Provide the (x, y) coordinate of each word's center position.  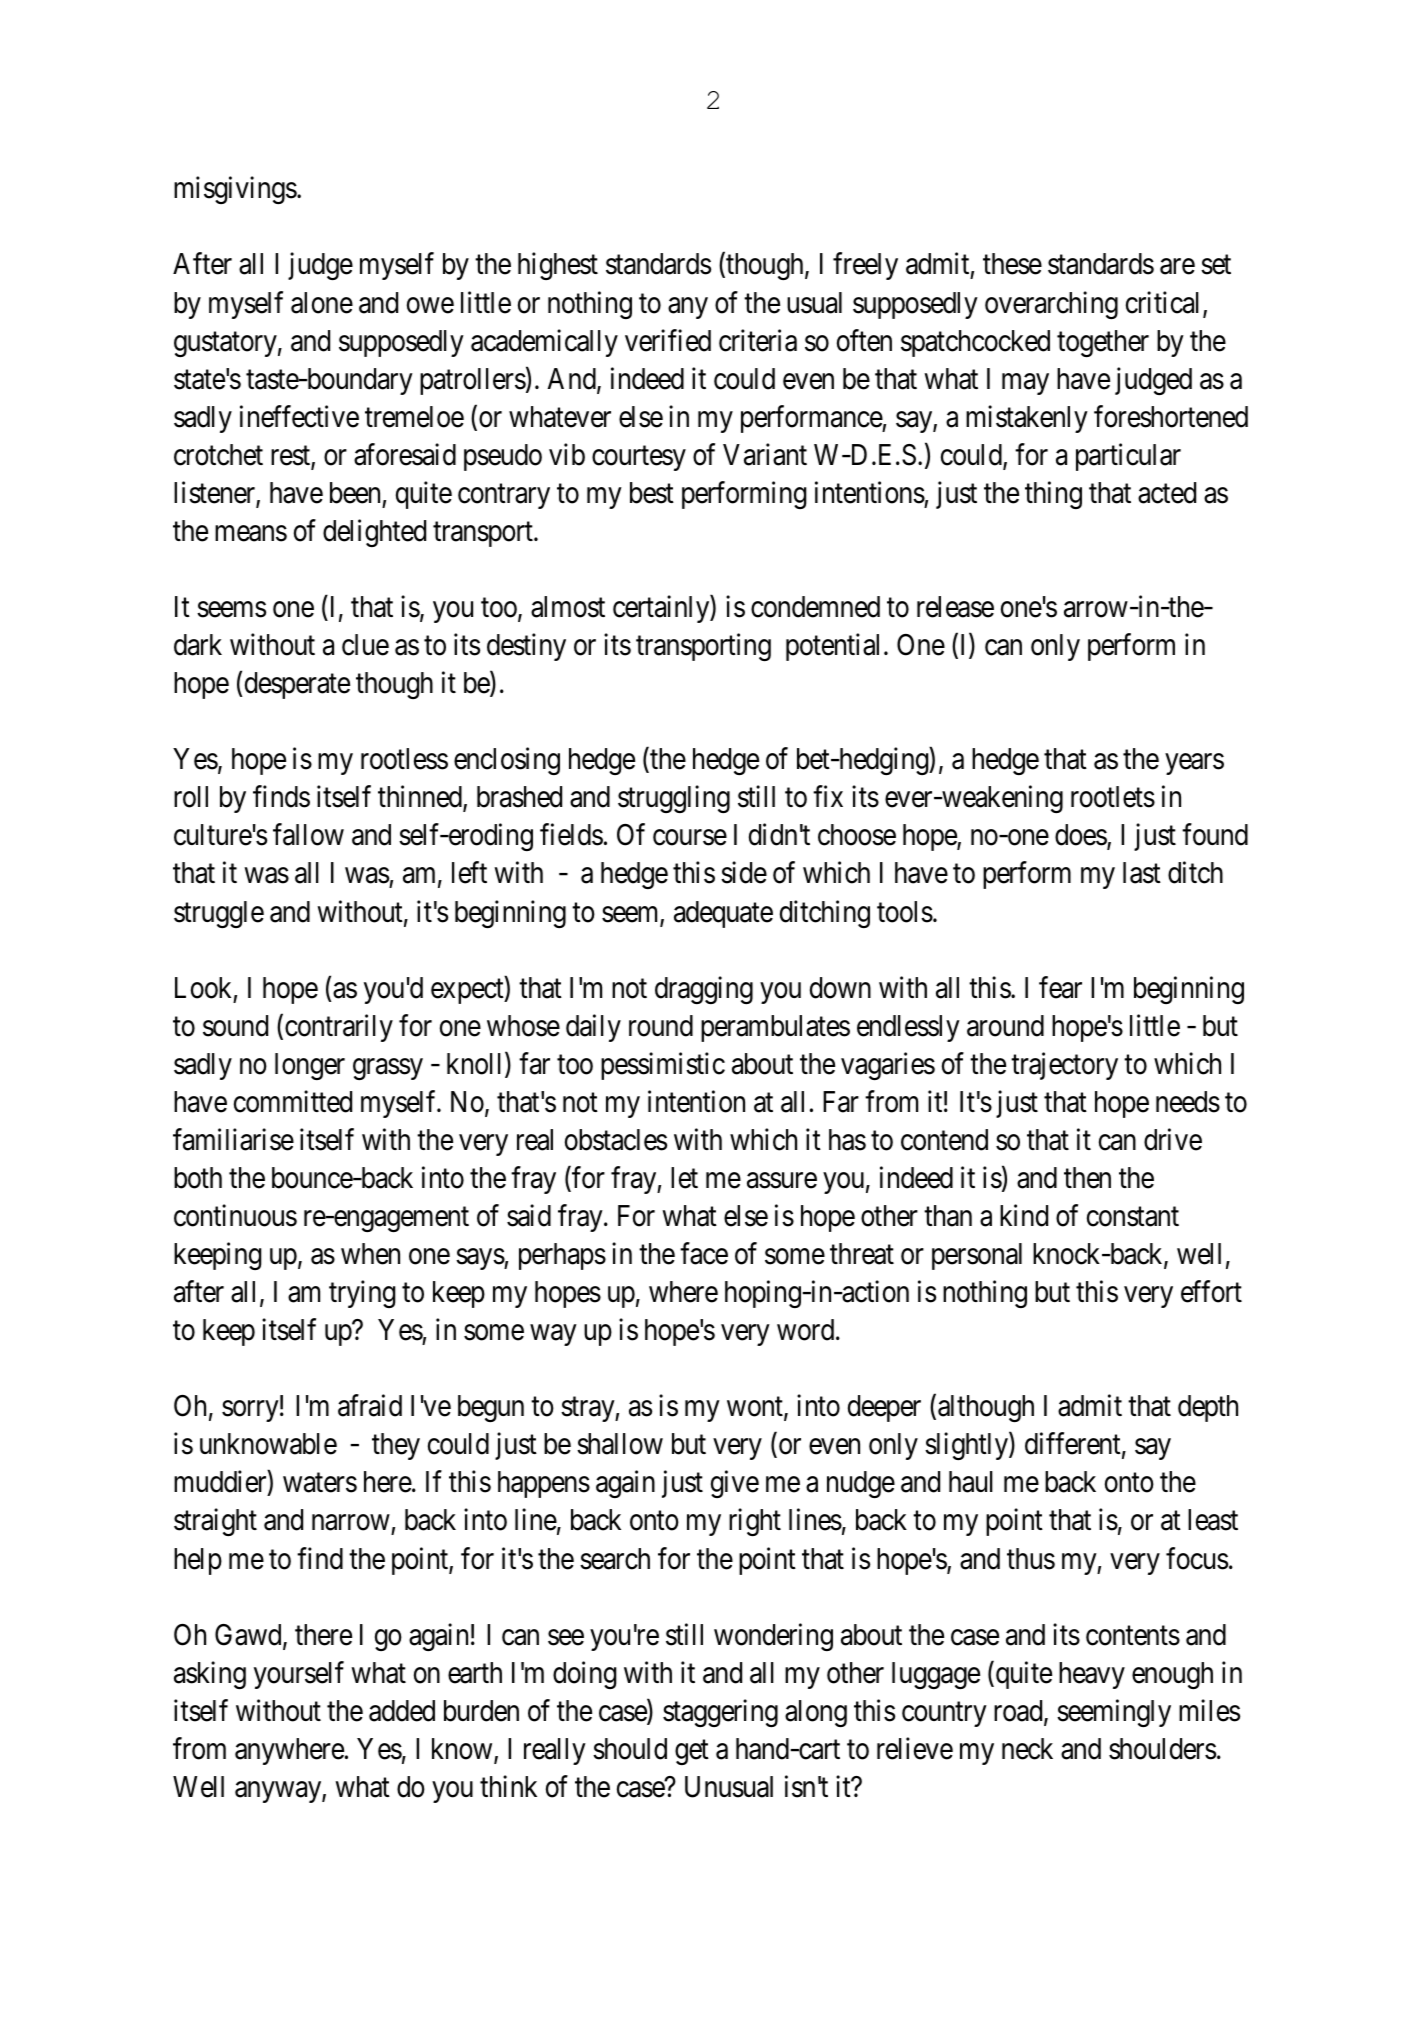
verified (668, 340)
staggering (720, 1713)
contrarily (339, 1028)
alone (322, 303)
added (402, 1711)
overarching (1051, 305)
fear (1060, 987)
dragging (704, 990)
